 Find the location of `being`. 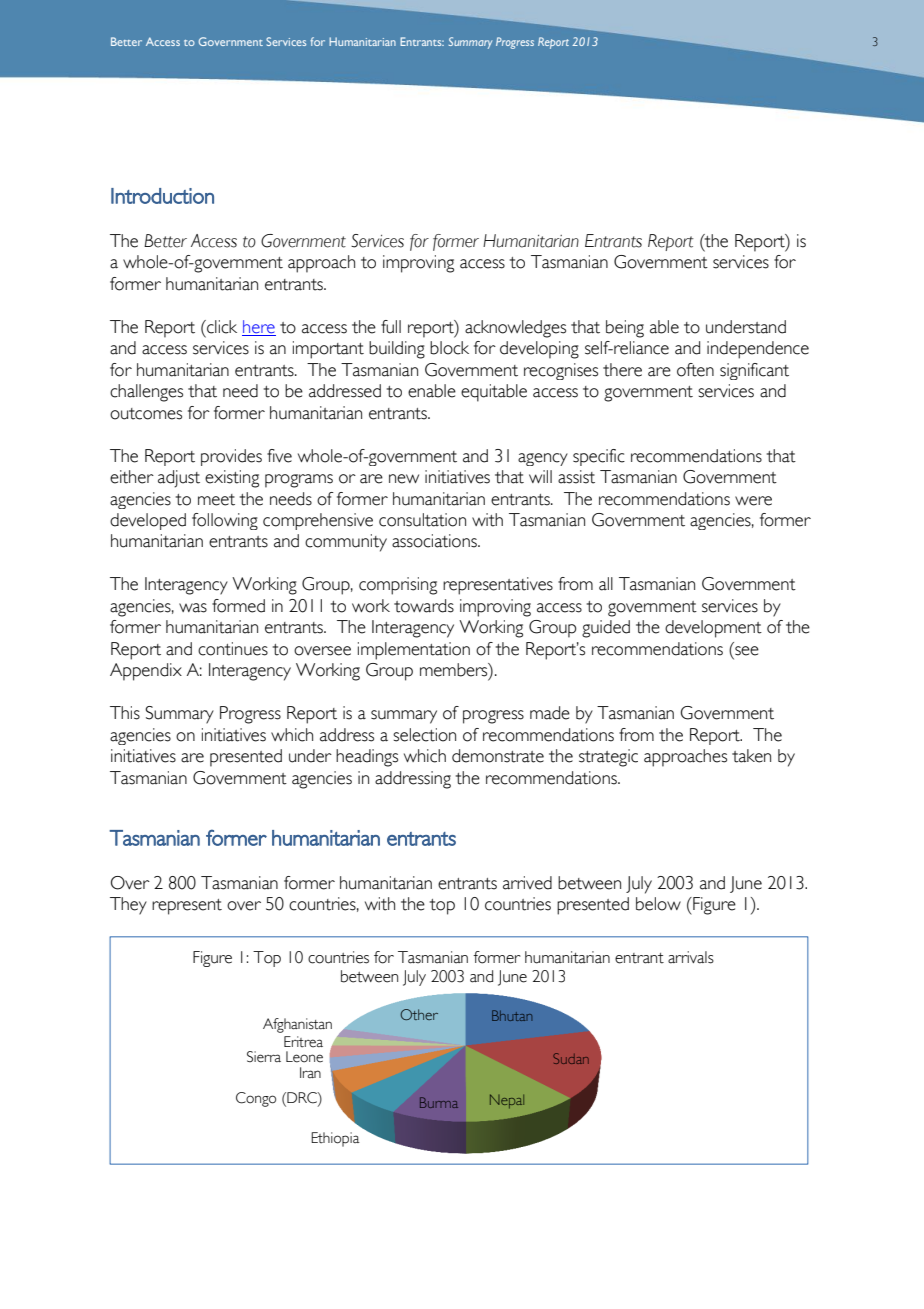

being is located at coordinates (625, 329).
